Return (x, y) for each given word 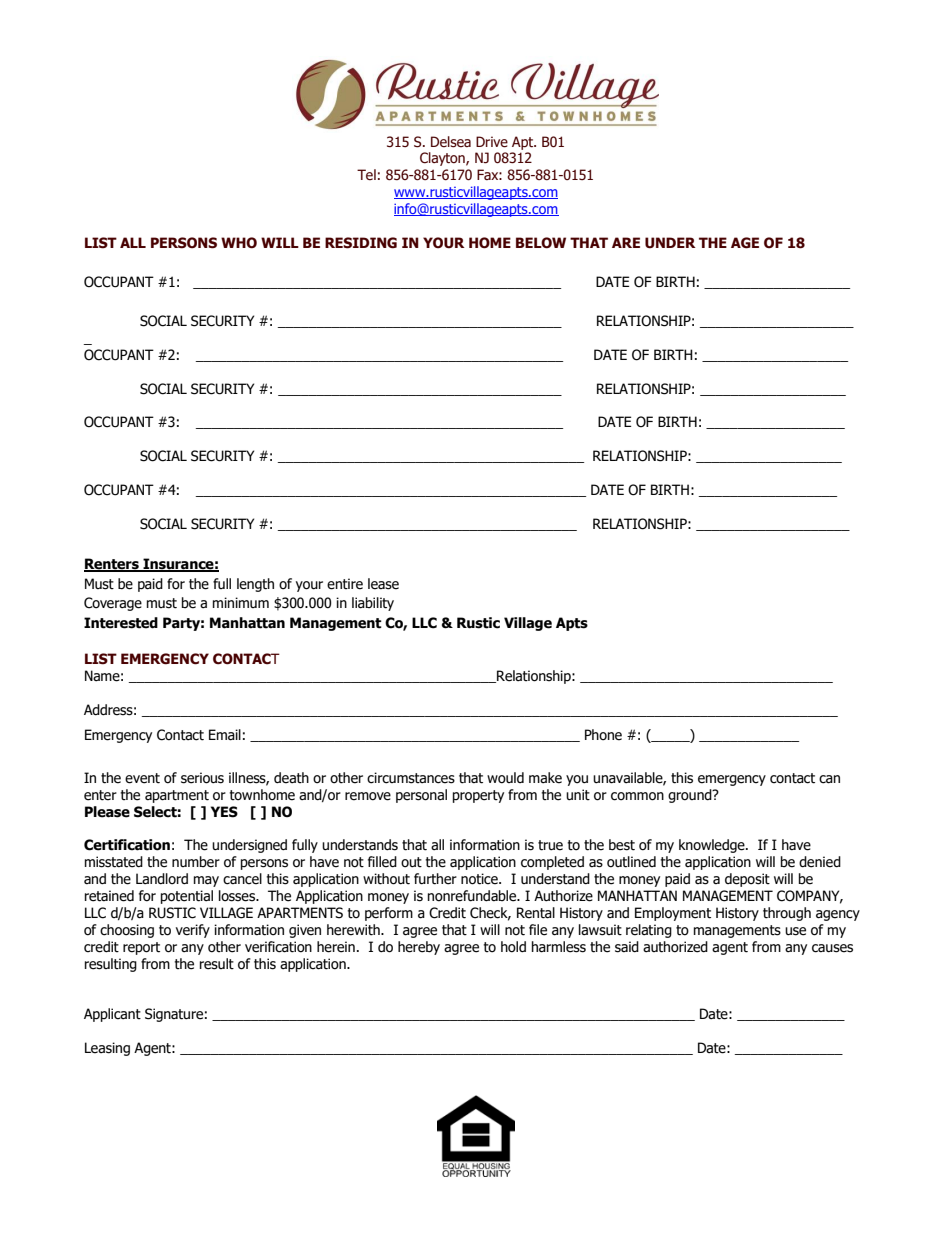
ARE (626, 242)
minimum (241, 602)
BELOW (541, 243)
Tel (366, 175)
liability (373, 604)
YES (224, 812)
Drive (492, 142)
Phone (603, 735)
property (478, 796)
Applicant (112, 1015)
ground (691, 796)
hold (513, 947)
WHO (239, 243)
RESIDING (361, 243)
